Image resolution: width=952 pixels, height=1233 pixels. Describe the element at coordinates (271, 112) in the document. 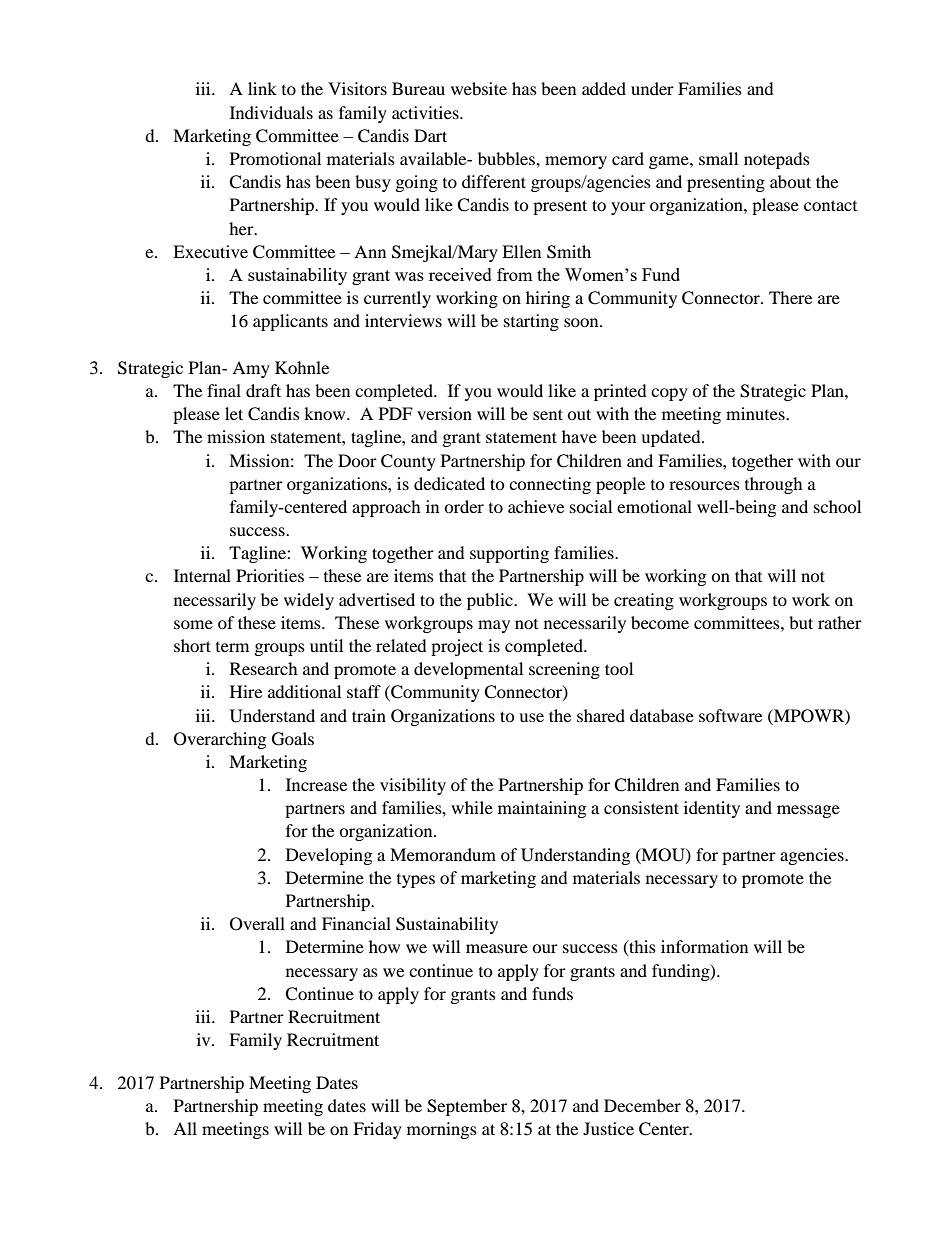

I see `Individuals` at that location.
